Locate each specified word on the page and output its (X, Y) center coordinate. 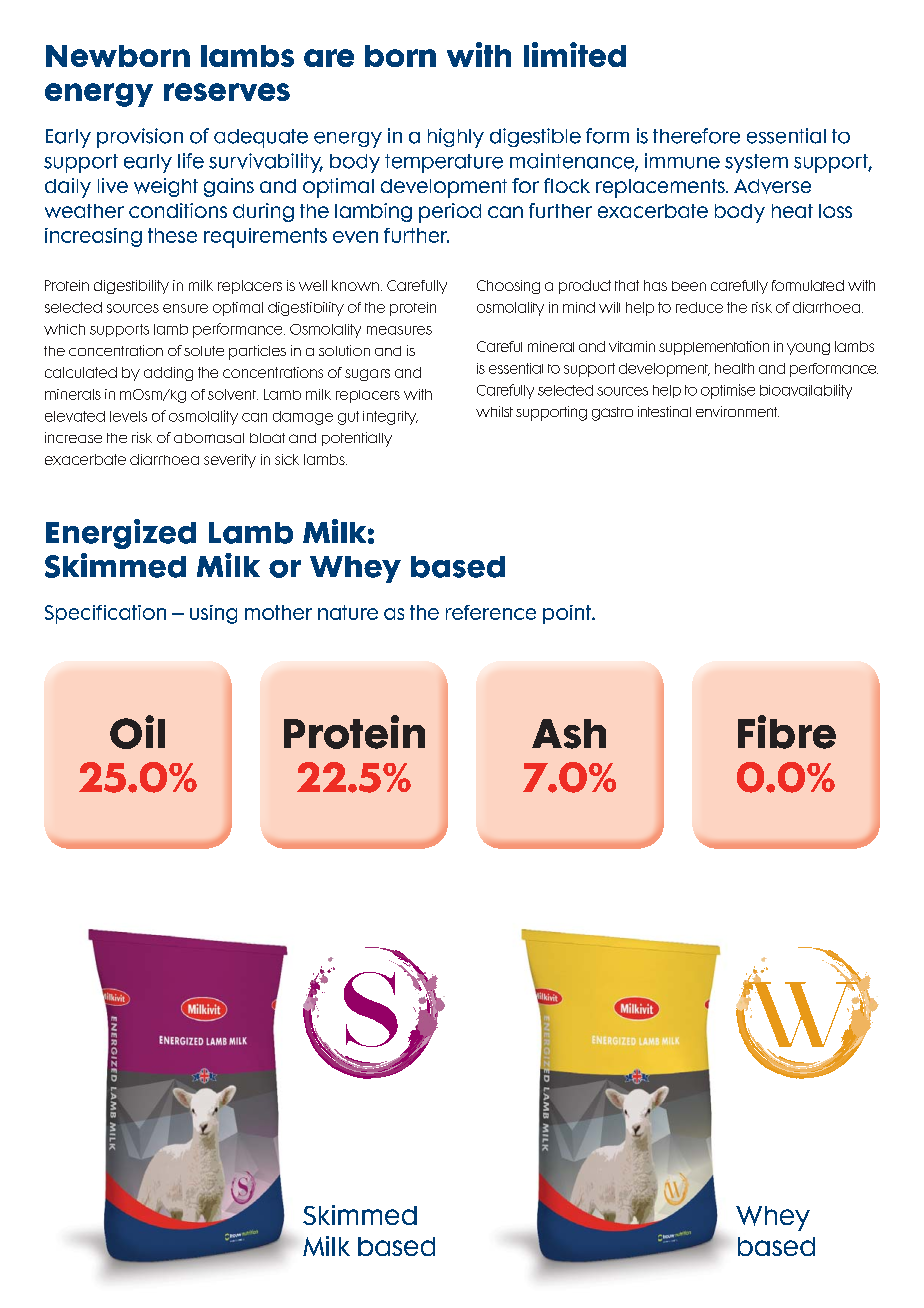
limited (575, 54)
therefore (696, 136)
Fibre (787, 732)
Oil (137, 732)
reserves (227, 92)
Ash (569, 734)
